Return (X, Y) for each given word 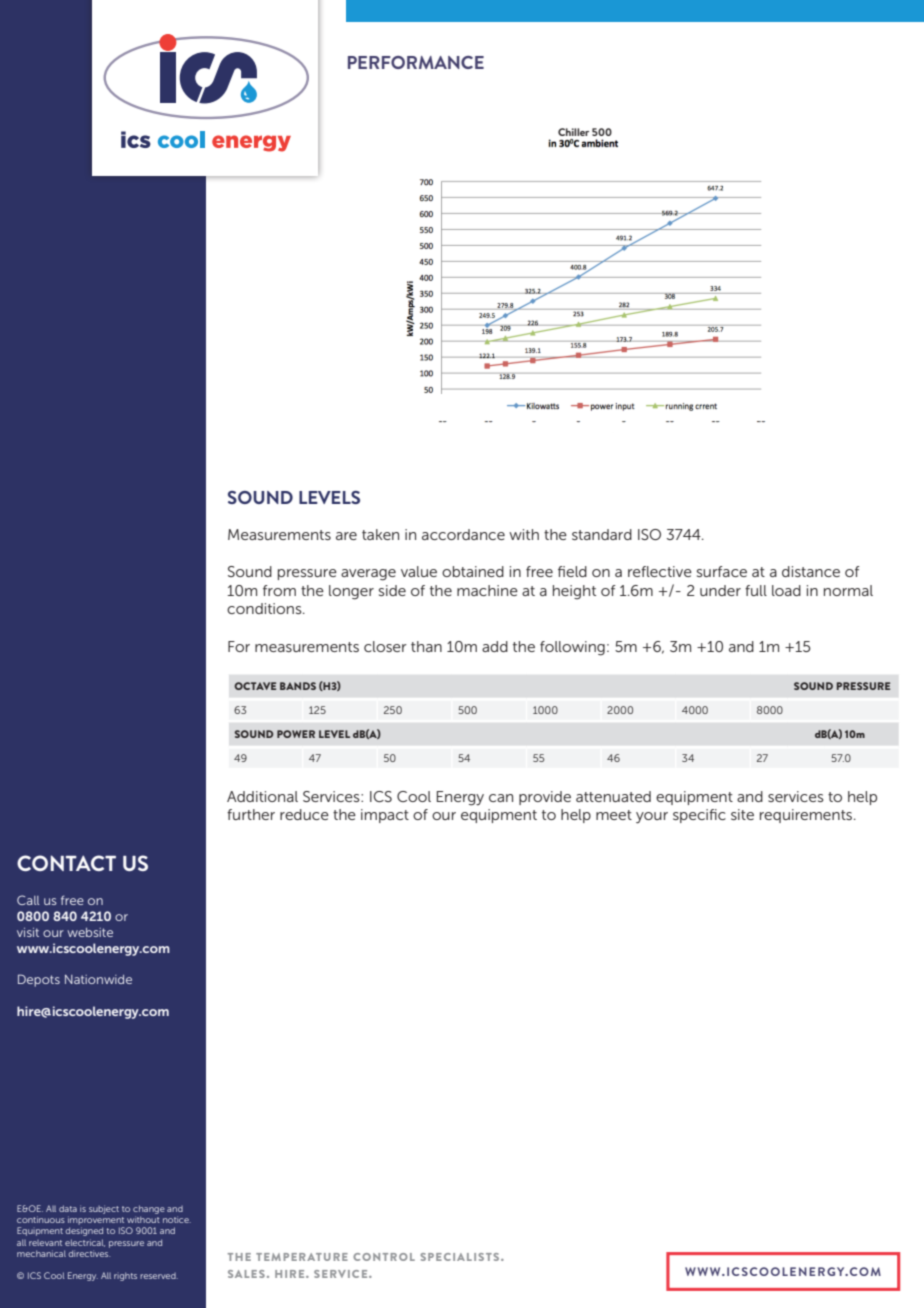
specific (699, 816)
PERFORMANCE (416, 62)
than (426, 646)
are (346, 536)
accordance (463, 534)
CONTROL (384, 1257)
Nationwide (98, 979)
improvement (96, 1220)
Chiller (573, 132)
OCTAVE (255, 686)
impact (385, 816)
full (756, 590)
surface (722, 571)
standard (602, 534)
